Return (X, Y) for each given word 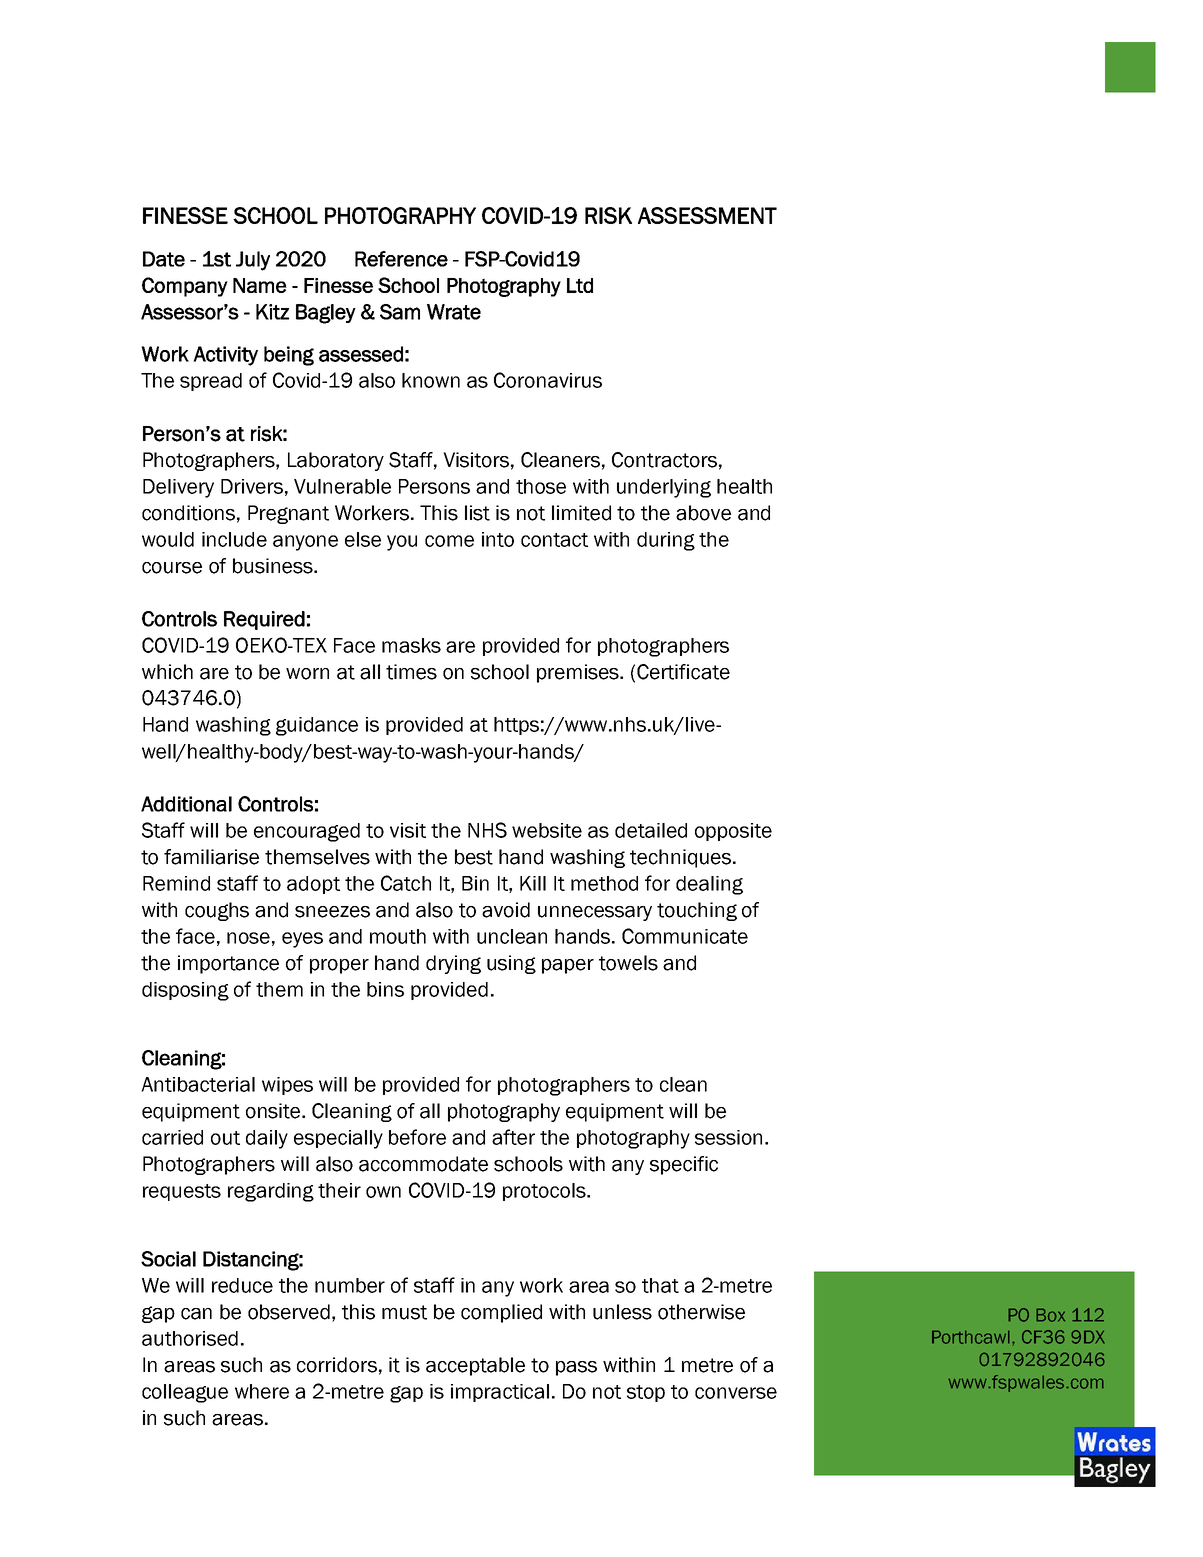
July (253, 261)
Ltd (580, 285)
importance (228, 964)
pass (576, 1368)
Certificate (683, 672)
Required (264, 620)
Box (1050, 1315)
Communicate (685, 936)
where (262, 1391)
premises (579, 673)
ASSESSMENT (707, 215)
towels (628, 963)
